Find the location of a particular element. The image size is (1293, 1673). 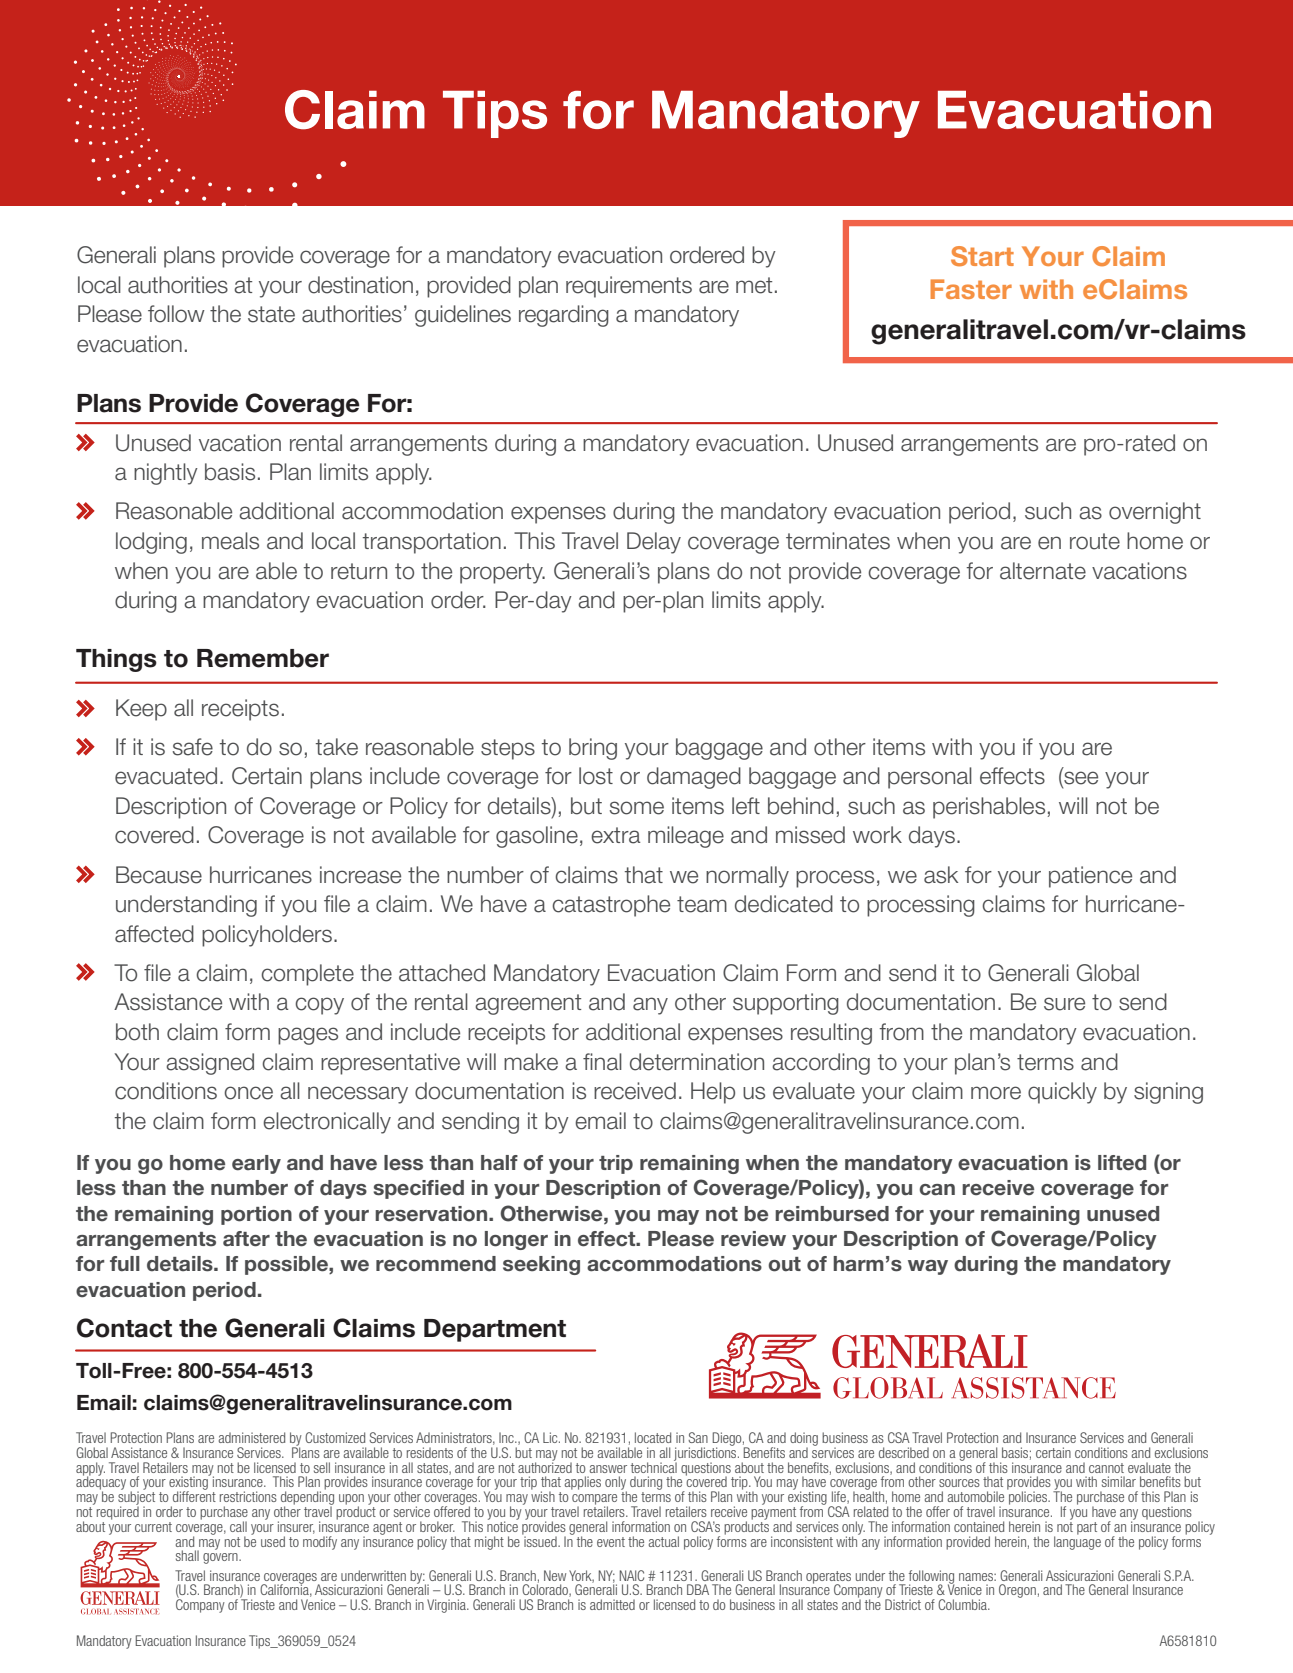

after is located at coordinates (246, 1239).
